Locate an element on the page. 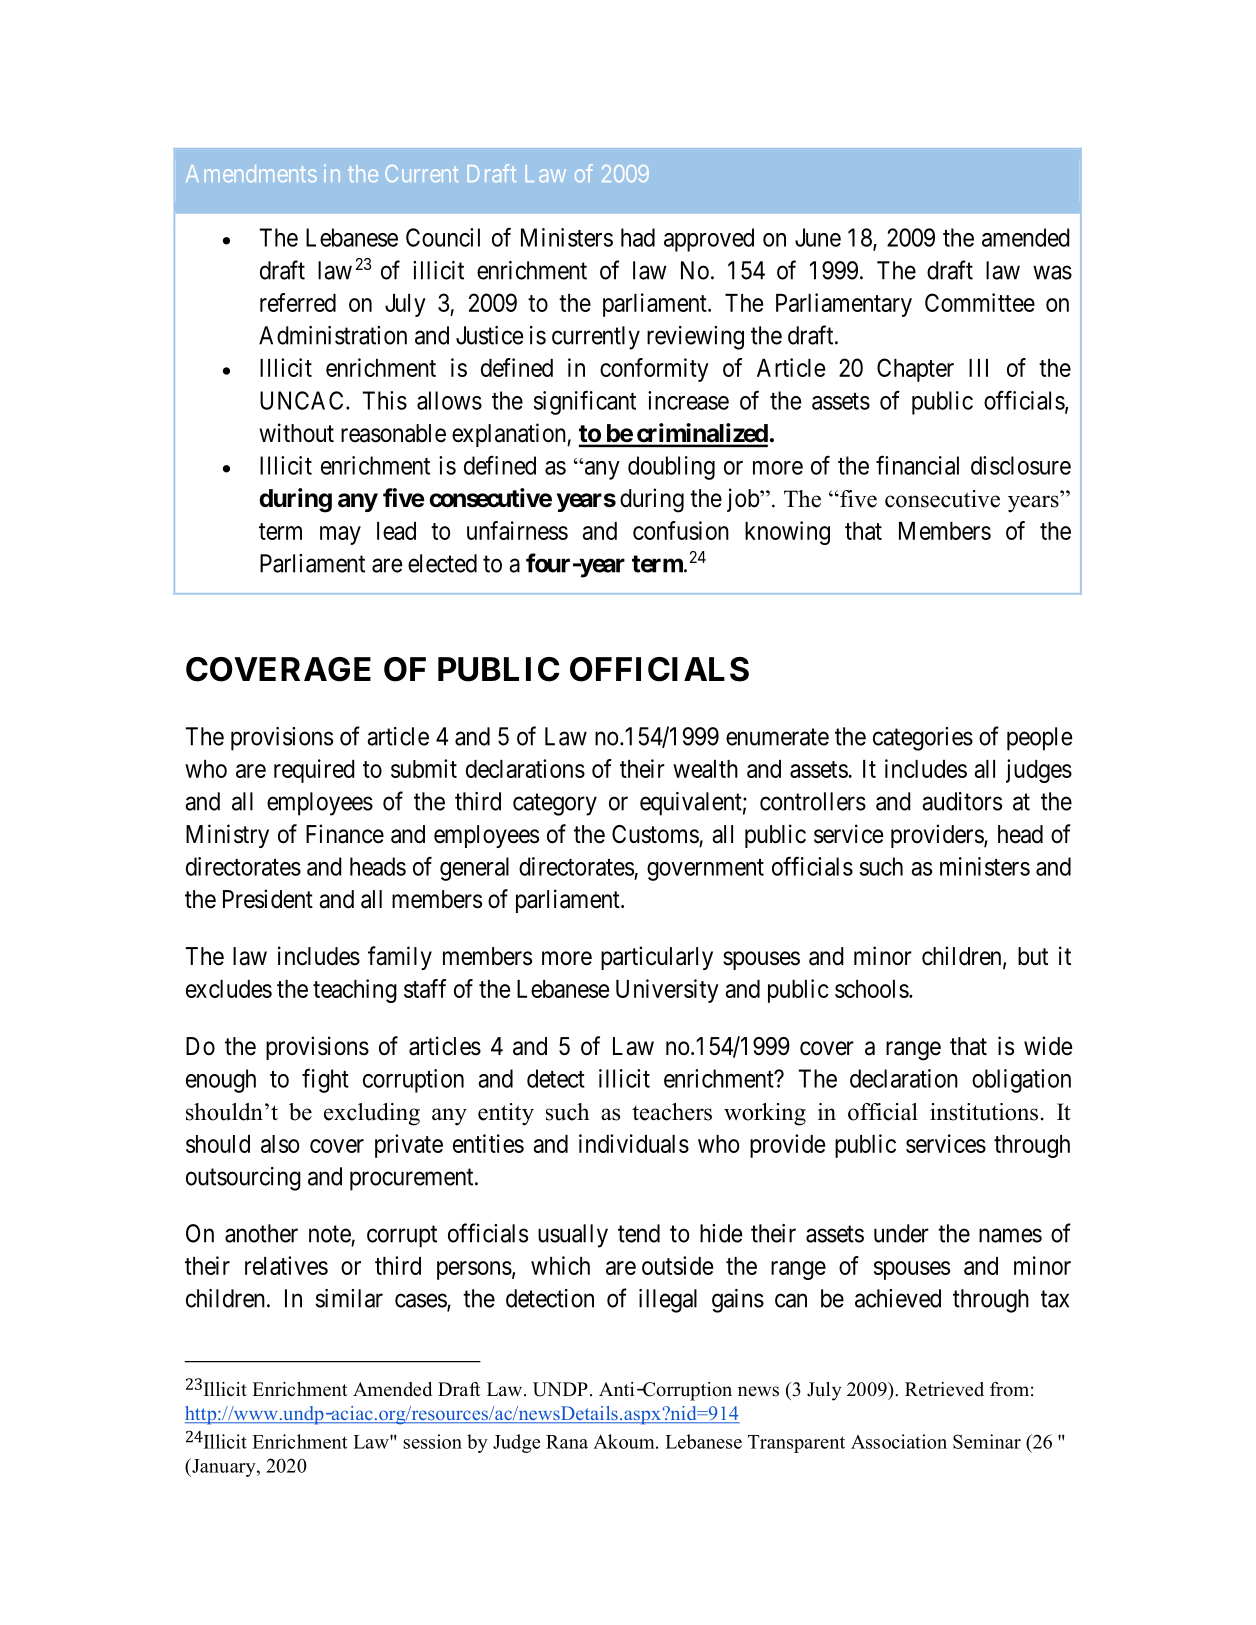 Image resolution: width=1256 pixels, height=1625 pixels. Committee is located at coordinates (980, 302).
